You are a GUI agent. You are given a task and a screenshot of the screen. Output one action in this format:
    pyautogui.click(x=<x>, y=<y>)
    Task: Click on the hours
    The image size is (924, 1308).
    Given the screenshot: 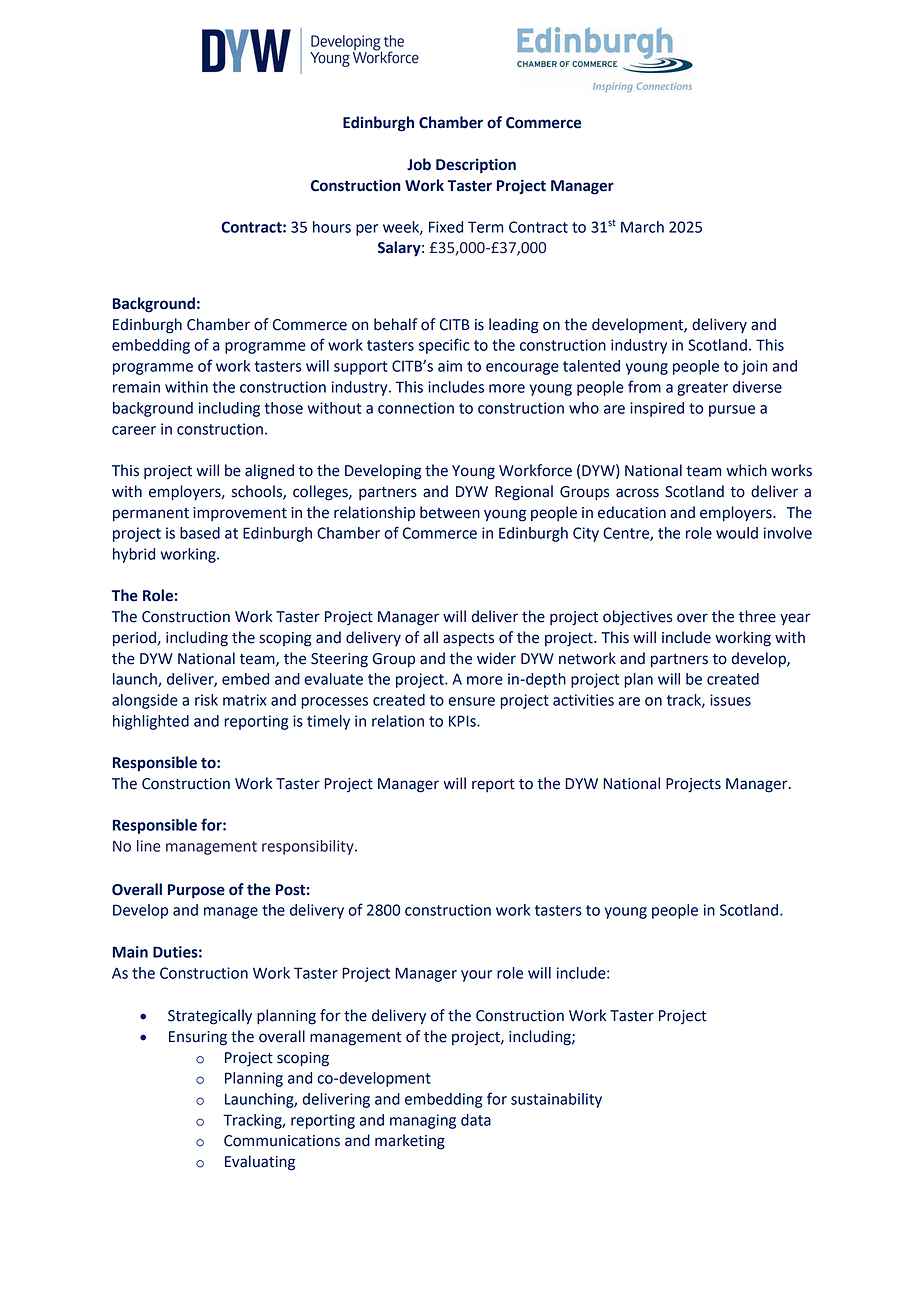 What is the action you would take?
    pyautogui.click(x=332, y=227)
